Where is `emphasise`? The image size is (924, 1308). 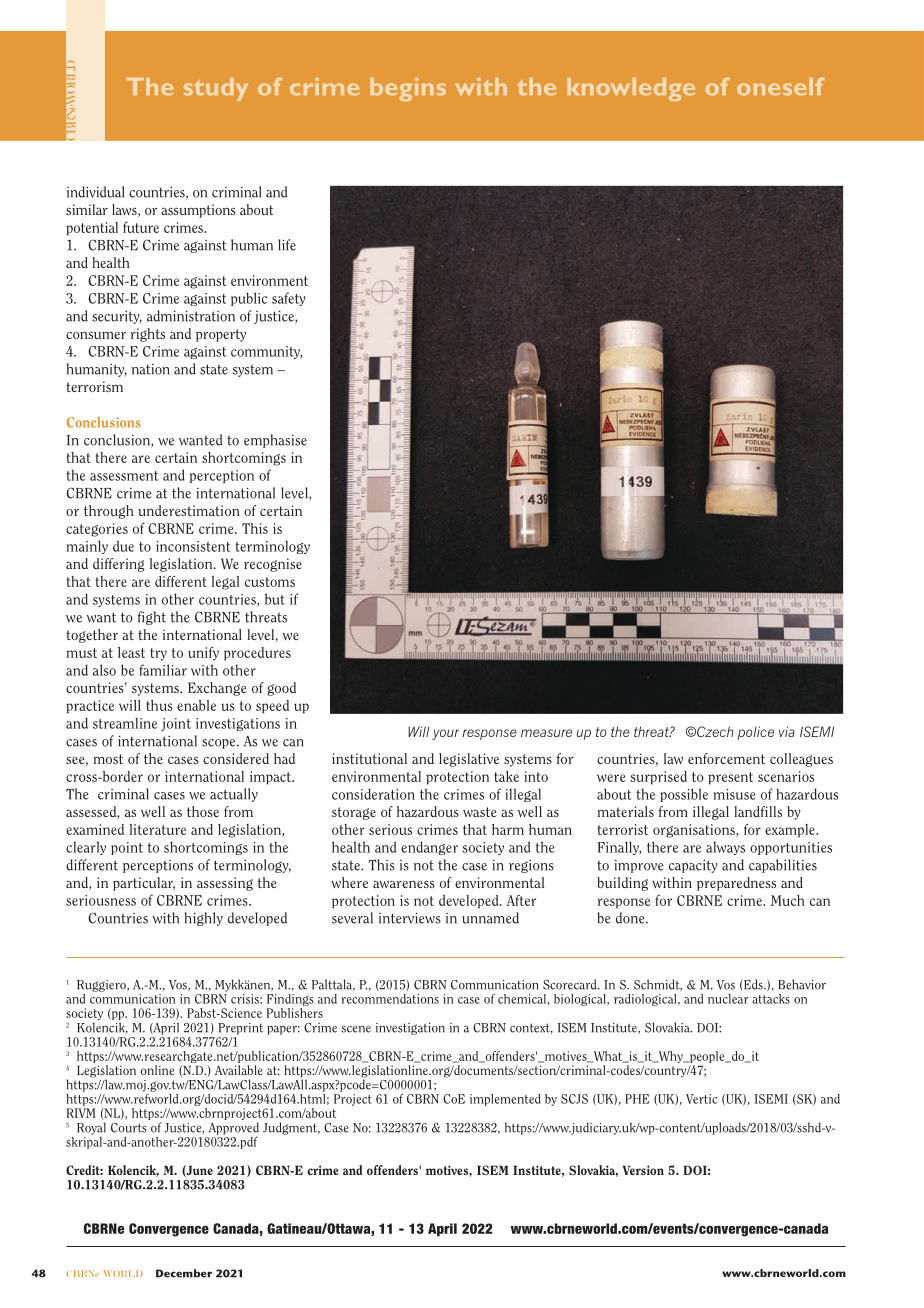 emphasise is located at coordinates (275, 441).
